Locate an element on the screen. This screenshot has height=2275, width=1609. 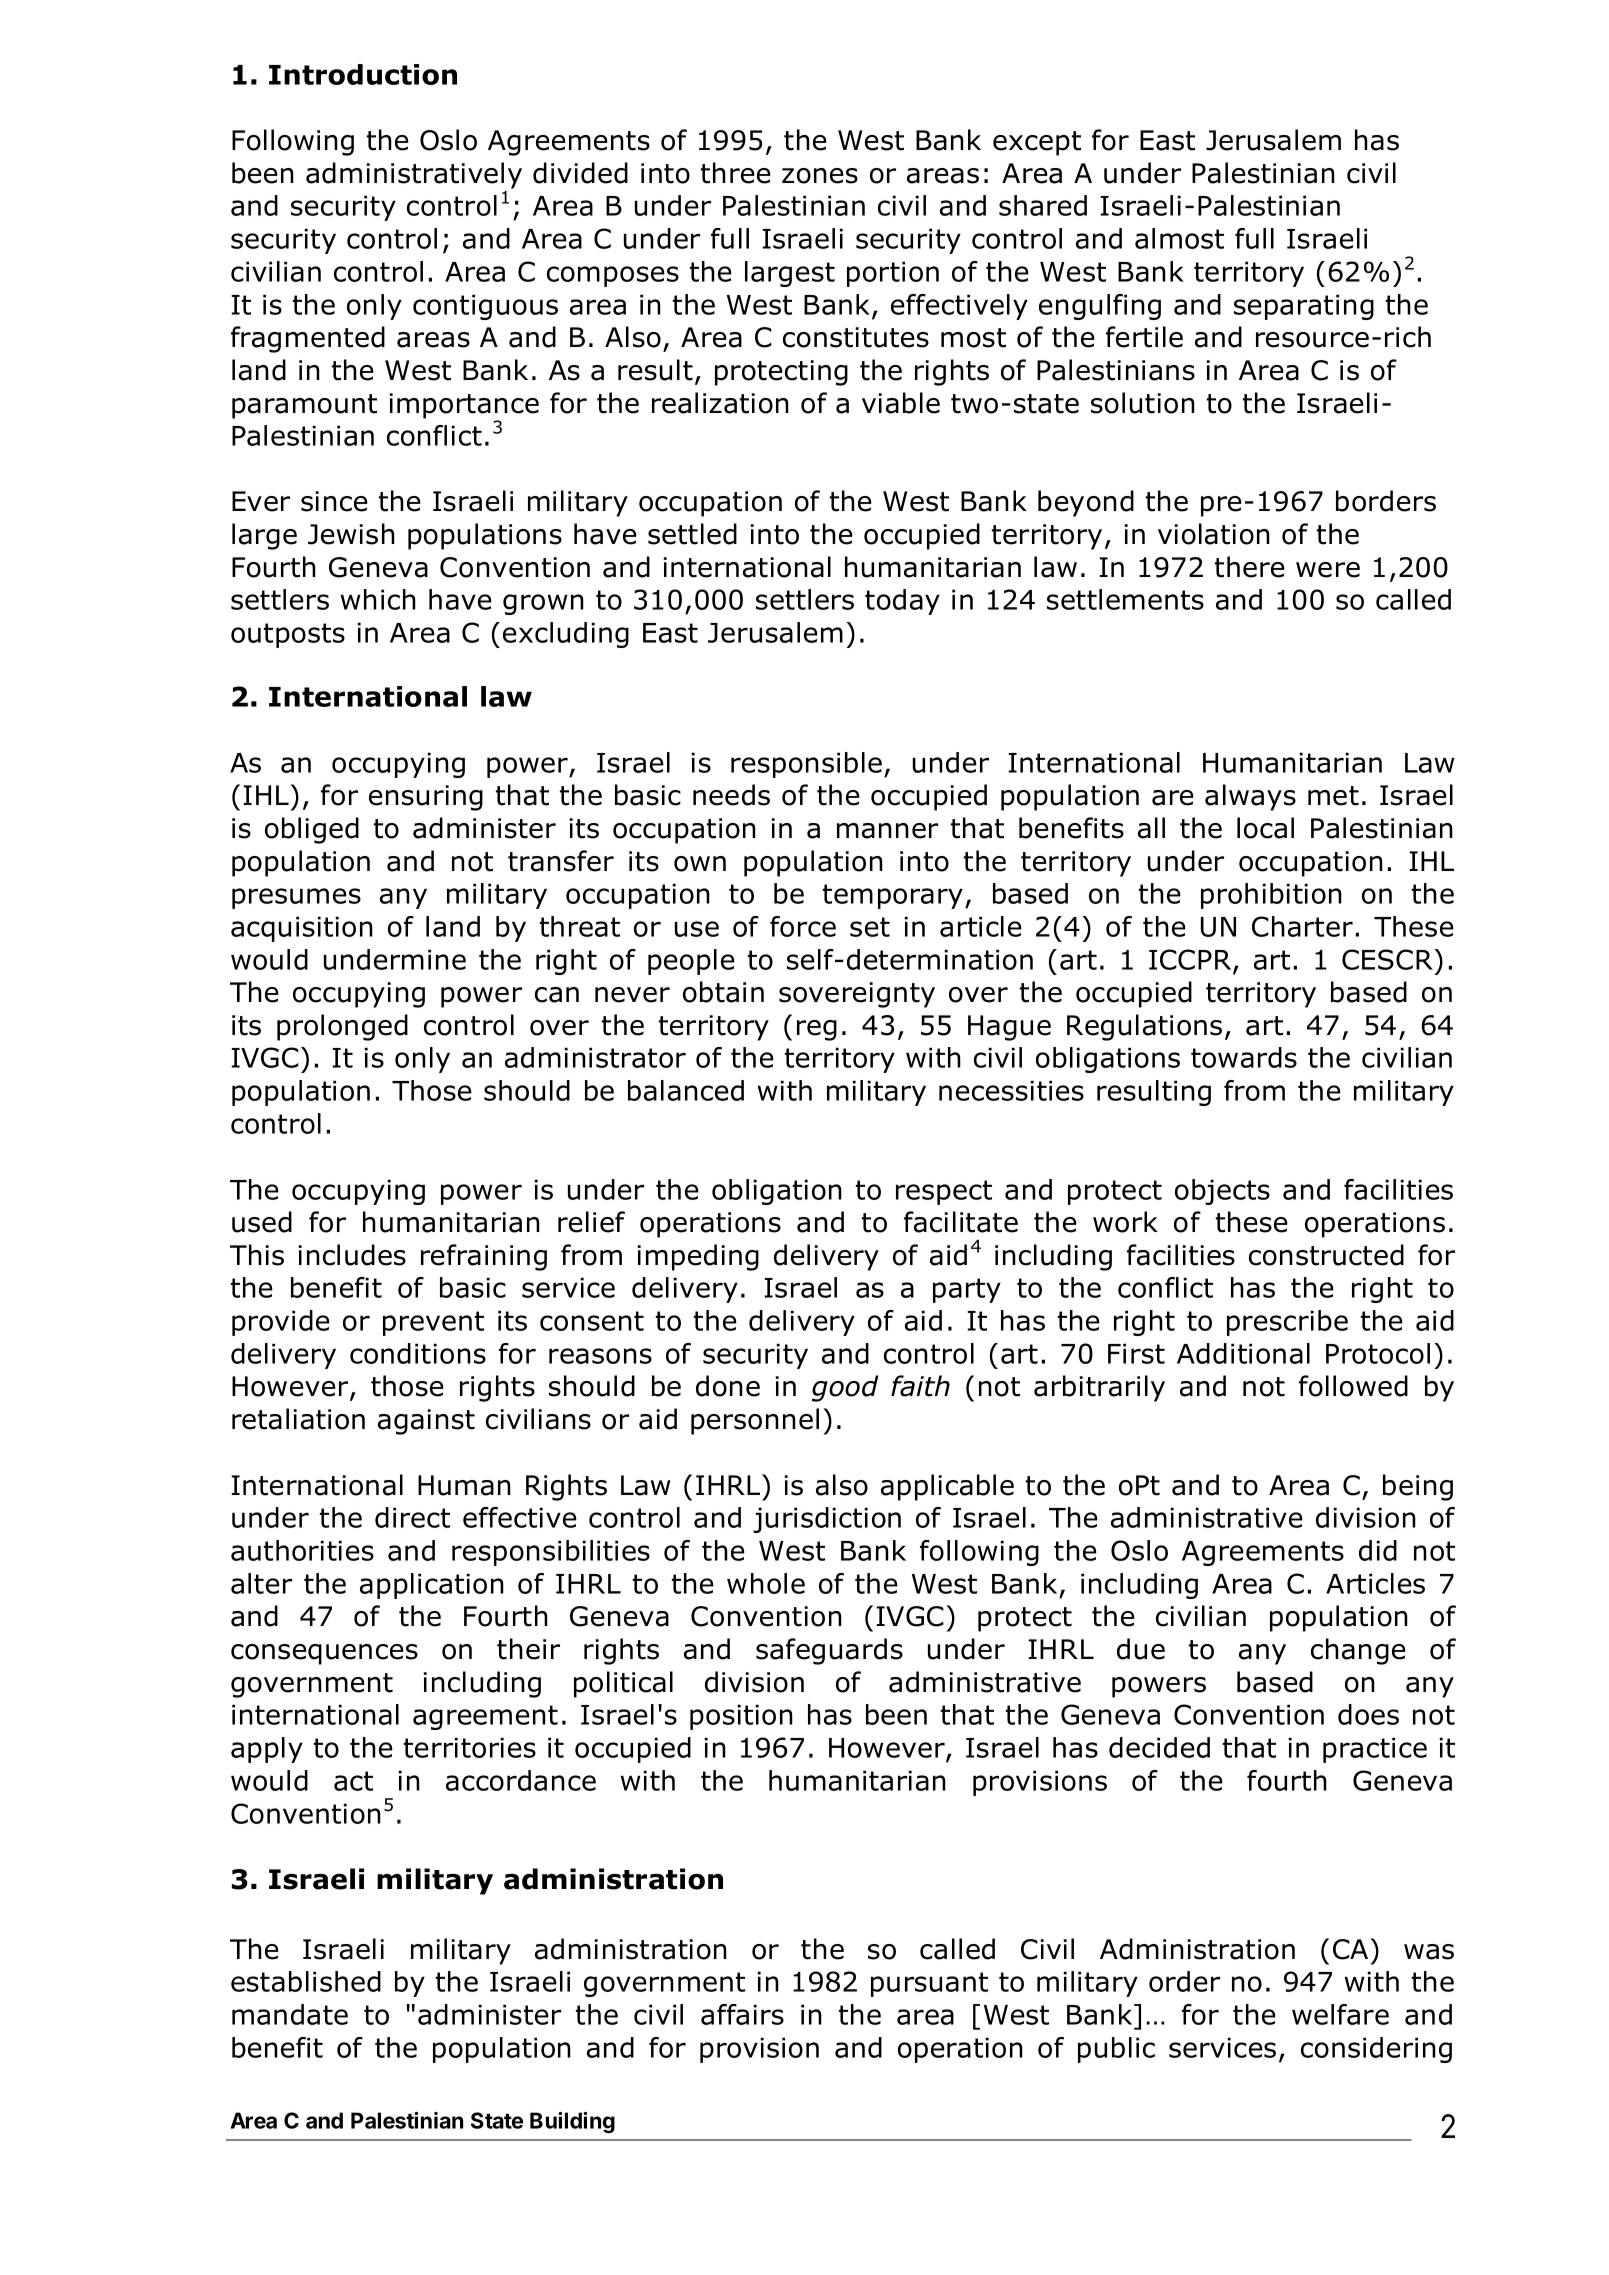
were is located at coordinates (1328, 570).
